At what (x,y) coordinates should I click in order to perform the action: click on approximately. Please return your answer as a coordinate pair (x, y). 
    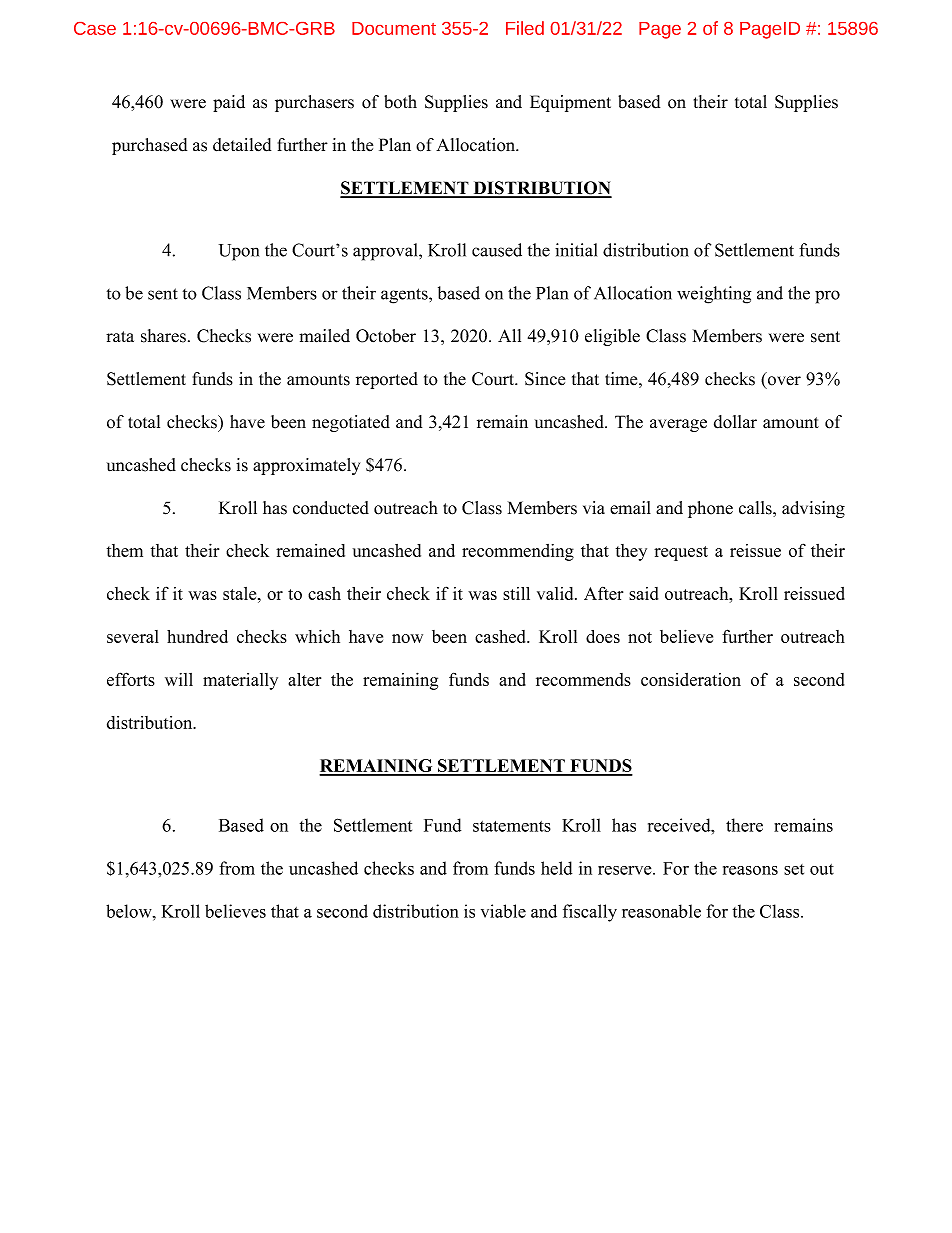
    Looking at the image, I should click on (306, 466).
